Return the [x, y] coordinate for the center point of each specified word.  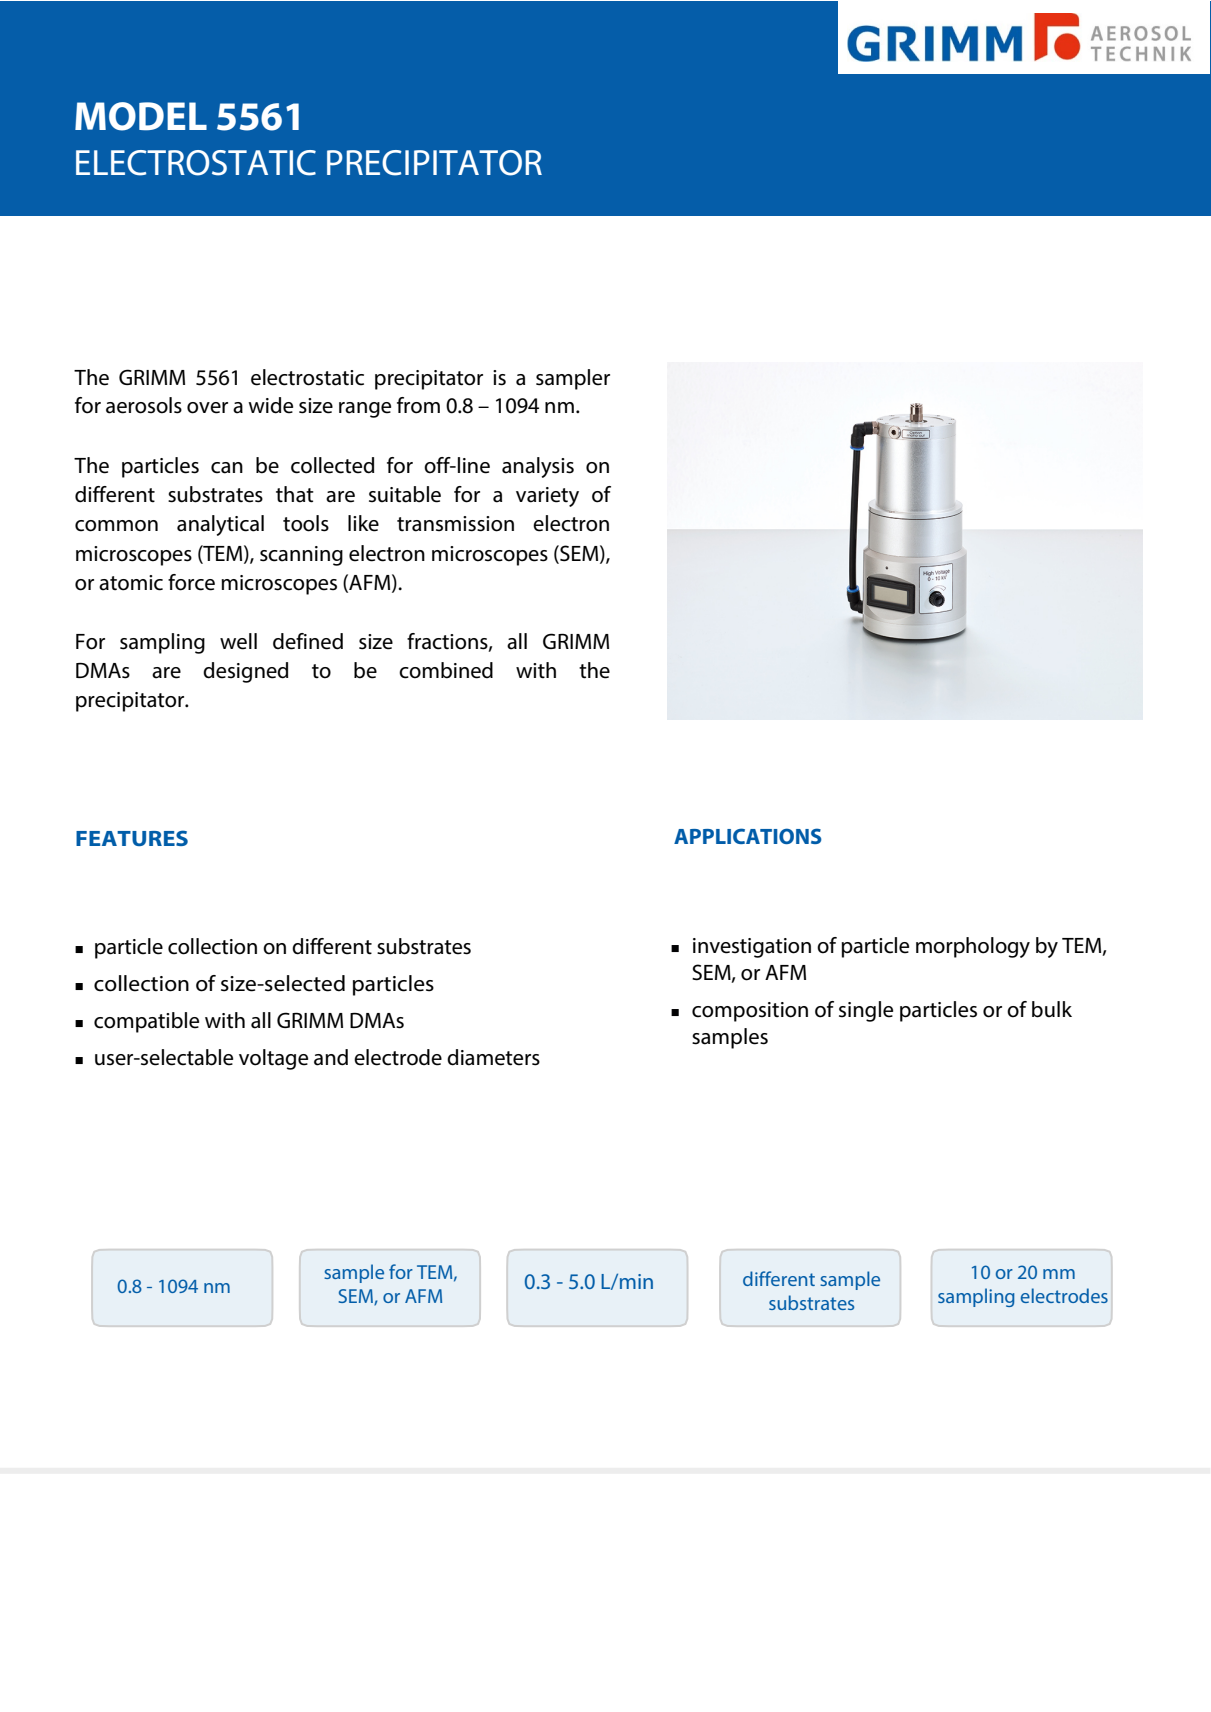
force [191, 582]
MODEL [141, 116]
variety [547, 497]
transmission [455, 524]
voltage [273, 1059]
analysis [538, 467]
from [418, 405]
